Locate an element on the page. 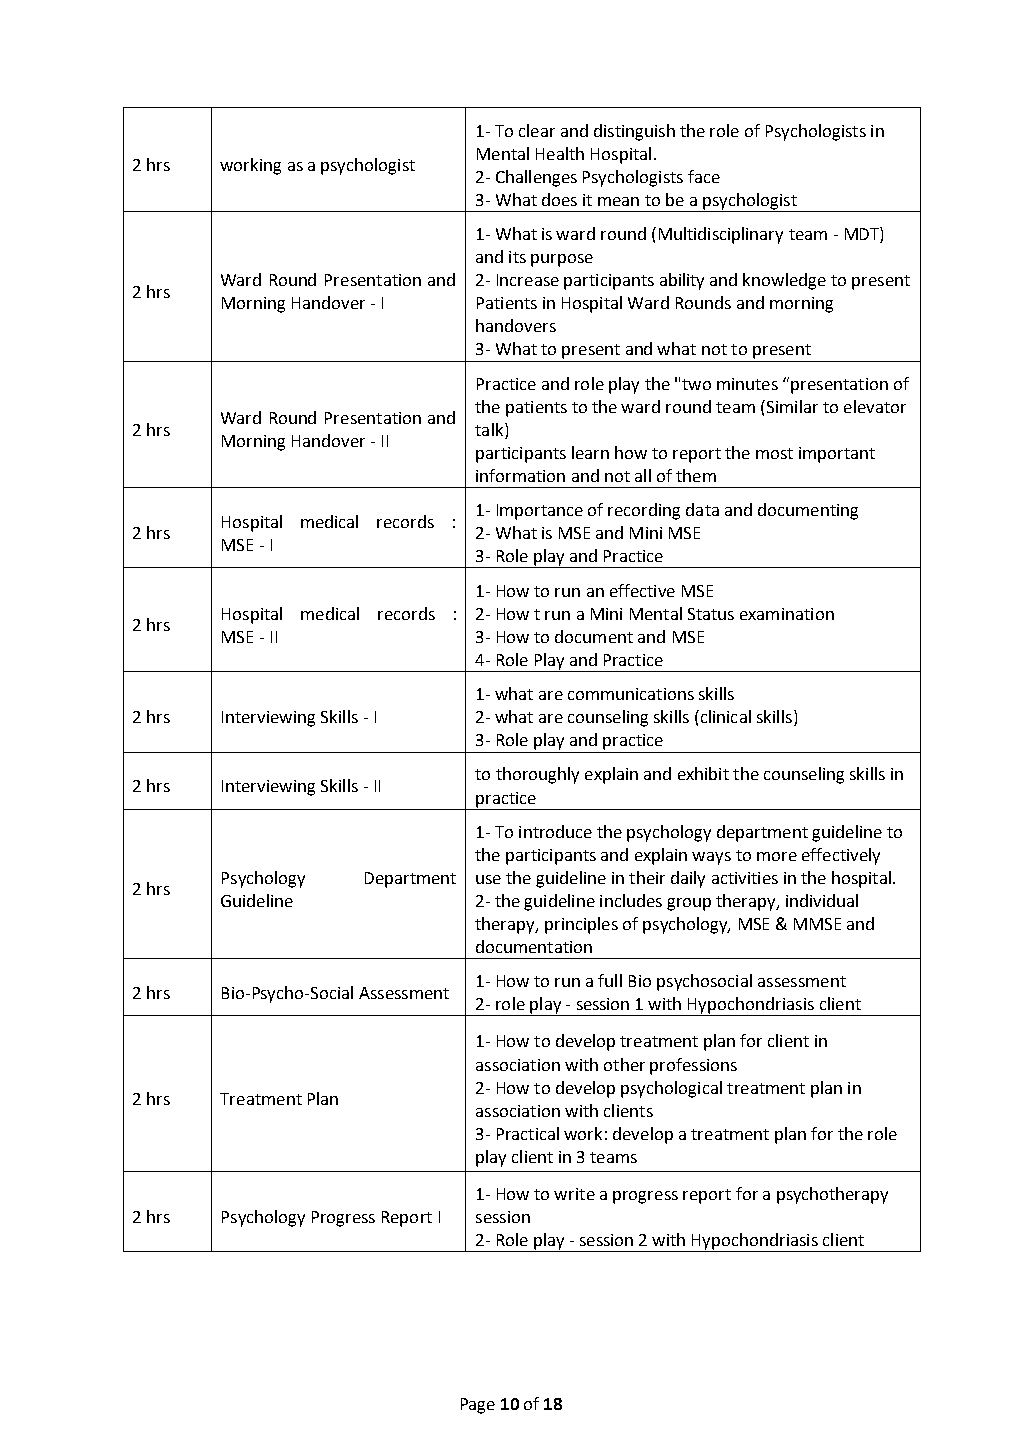 The width and height of the document is (1021, 1445). professions is located at coordinates (693, 1066).
